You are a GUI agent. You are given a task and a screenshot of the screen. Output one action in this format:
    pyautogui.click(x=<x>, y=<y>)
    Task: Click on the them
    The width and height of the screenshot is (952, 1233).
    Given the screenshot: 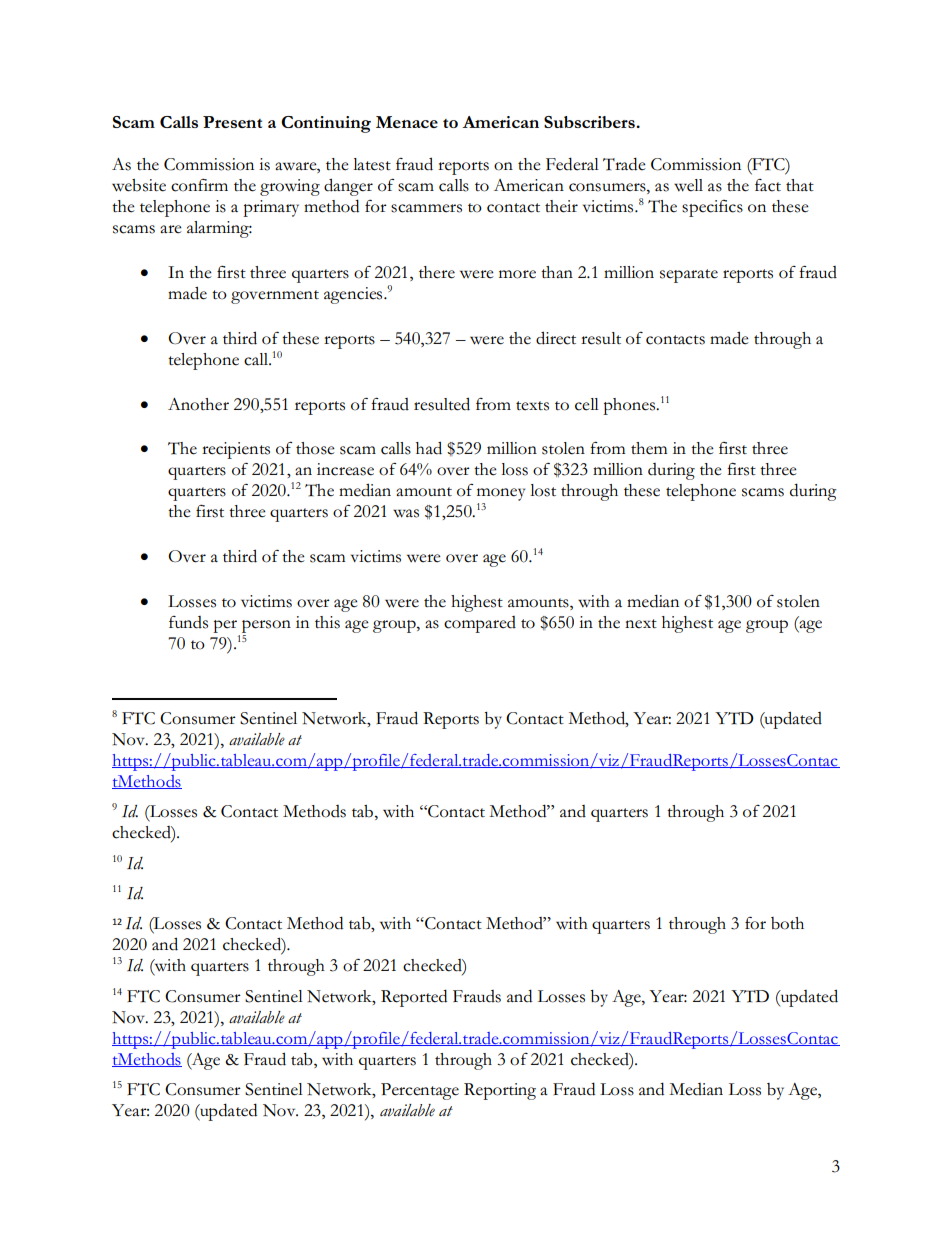 What is the action you would take?
    pyautogui.click(x=649, y=448)
